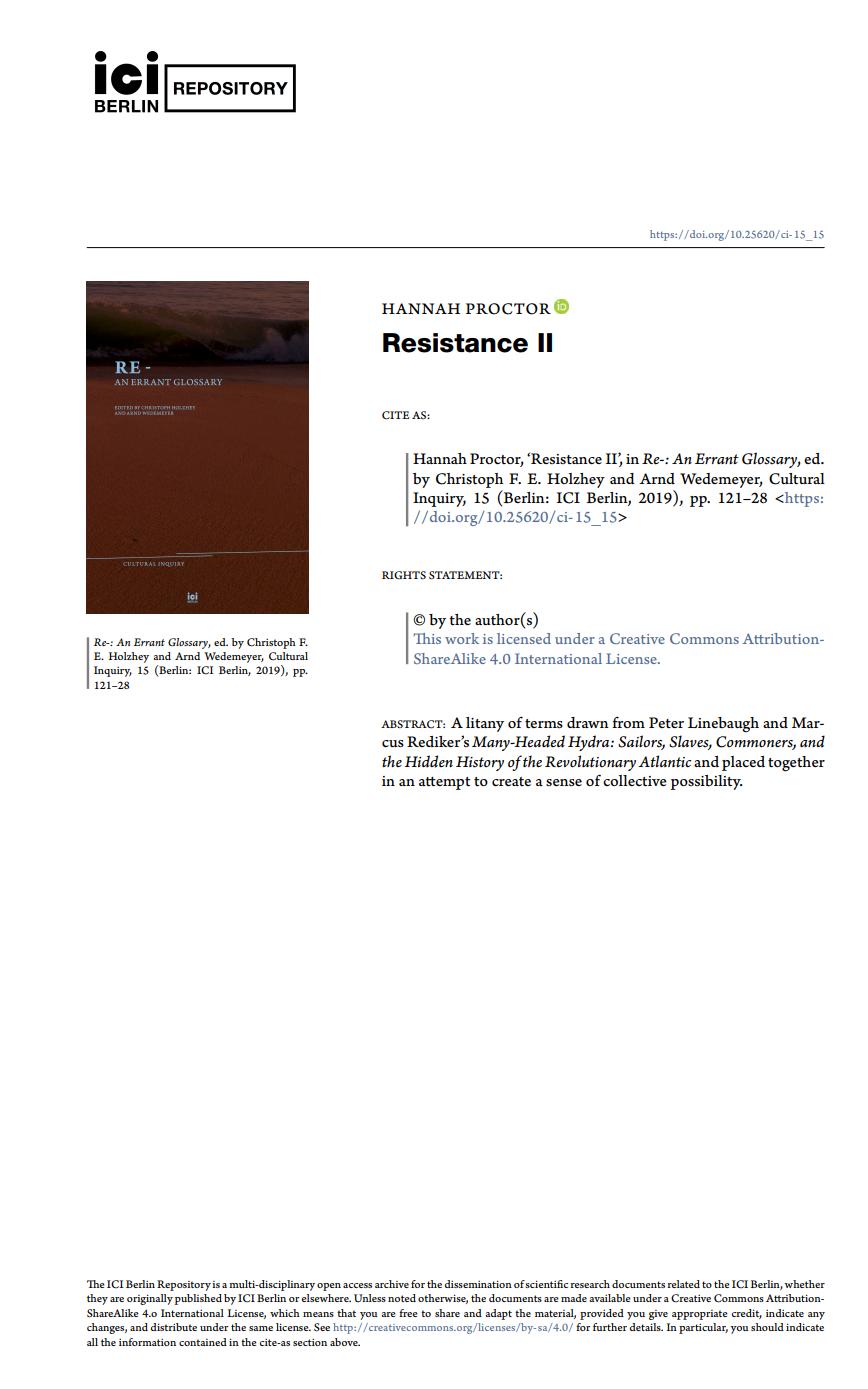  Describe the element at coordinates (478, 1284) in the page. I see `dissemination` at that location.
